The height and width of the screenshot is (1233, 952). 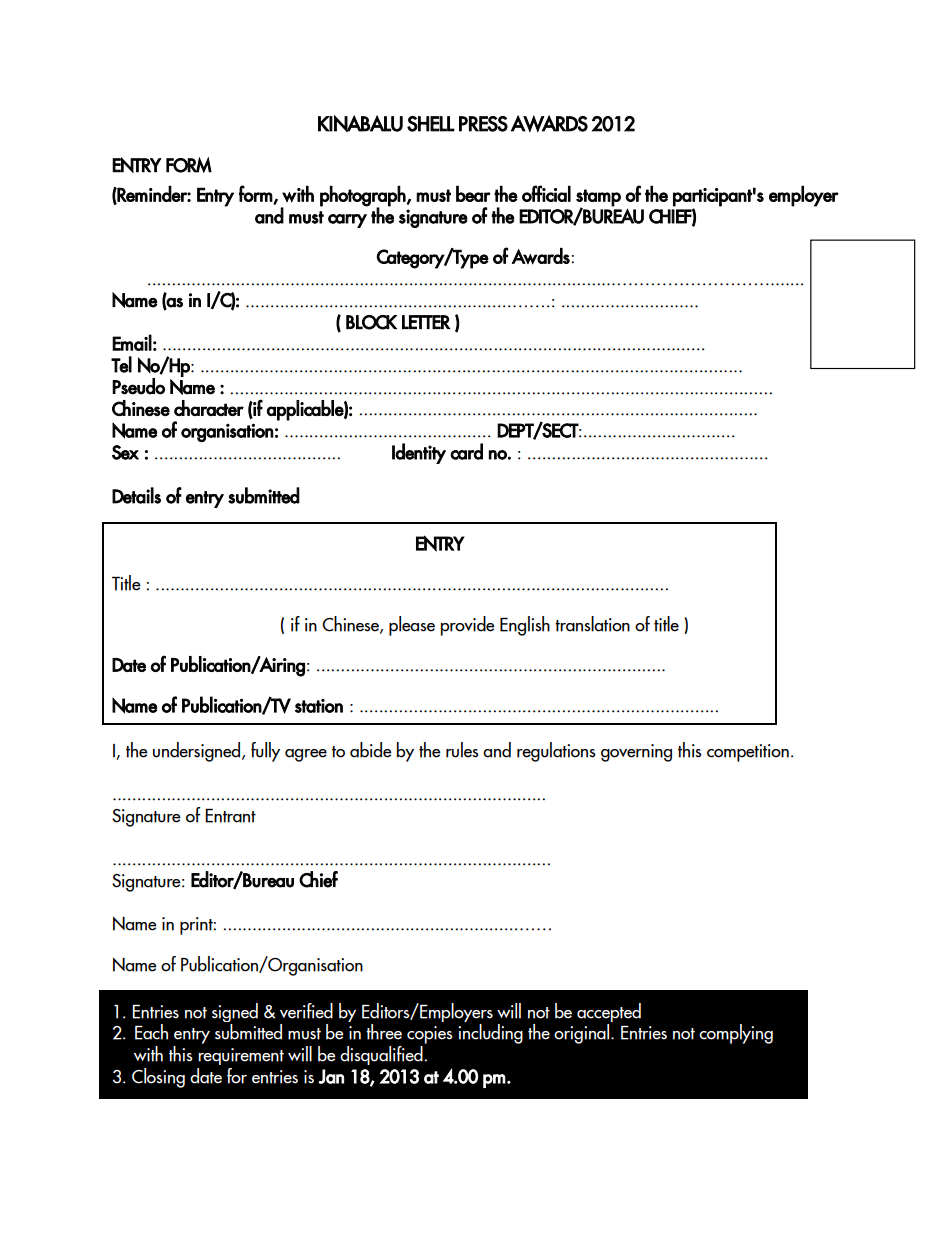 What do you see at coordinates (360, 123) in the screenshot?
I see `KINABALU` at bounding box center [360, 123].
